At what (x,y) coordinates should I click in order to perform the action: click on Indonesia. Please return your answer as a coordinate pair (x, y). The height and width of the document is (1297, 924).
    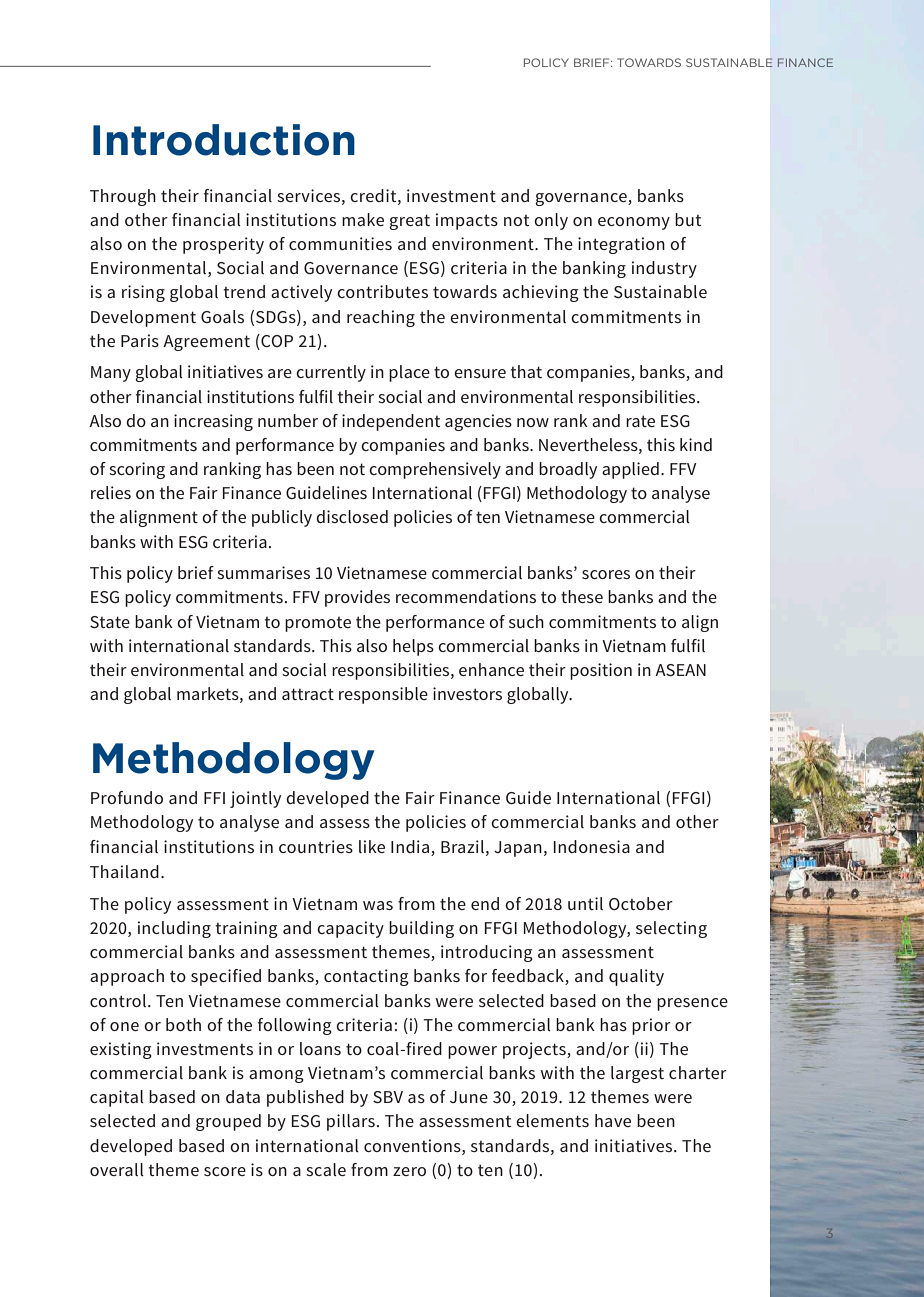
    Looking at the image, I should click on (592, 846).
